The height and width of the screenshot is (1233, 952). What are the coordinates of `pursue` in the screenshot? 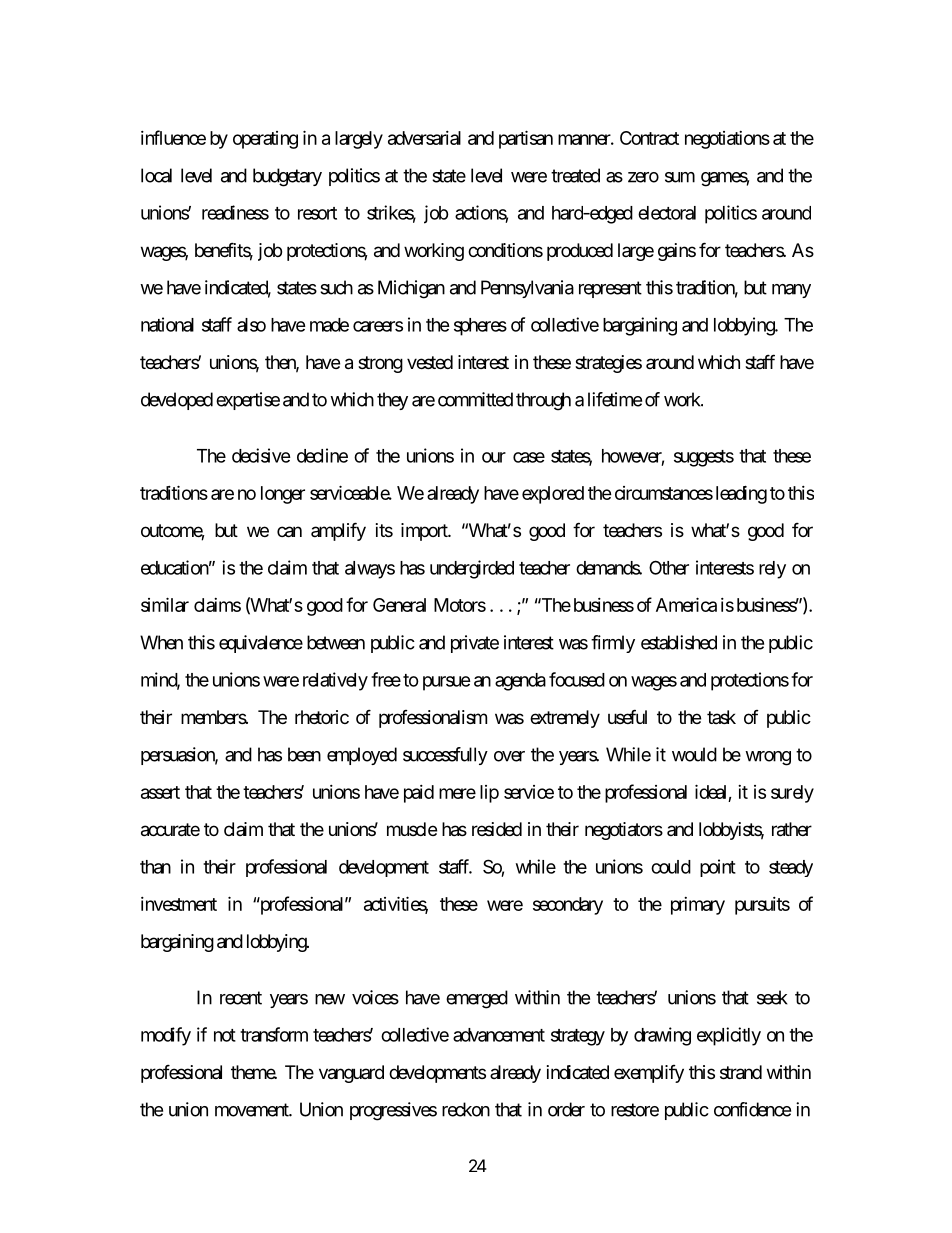 It's located at (447, 683).
